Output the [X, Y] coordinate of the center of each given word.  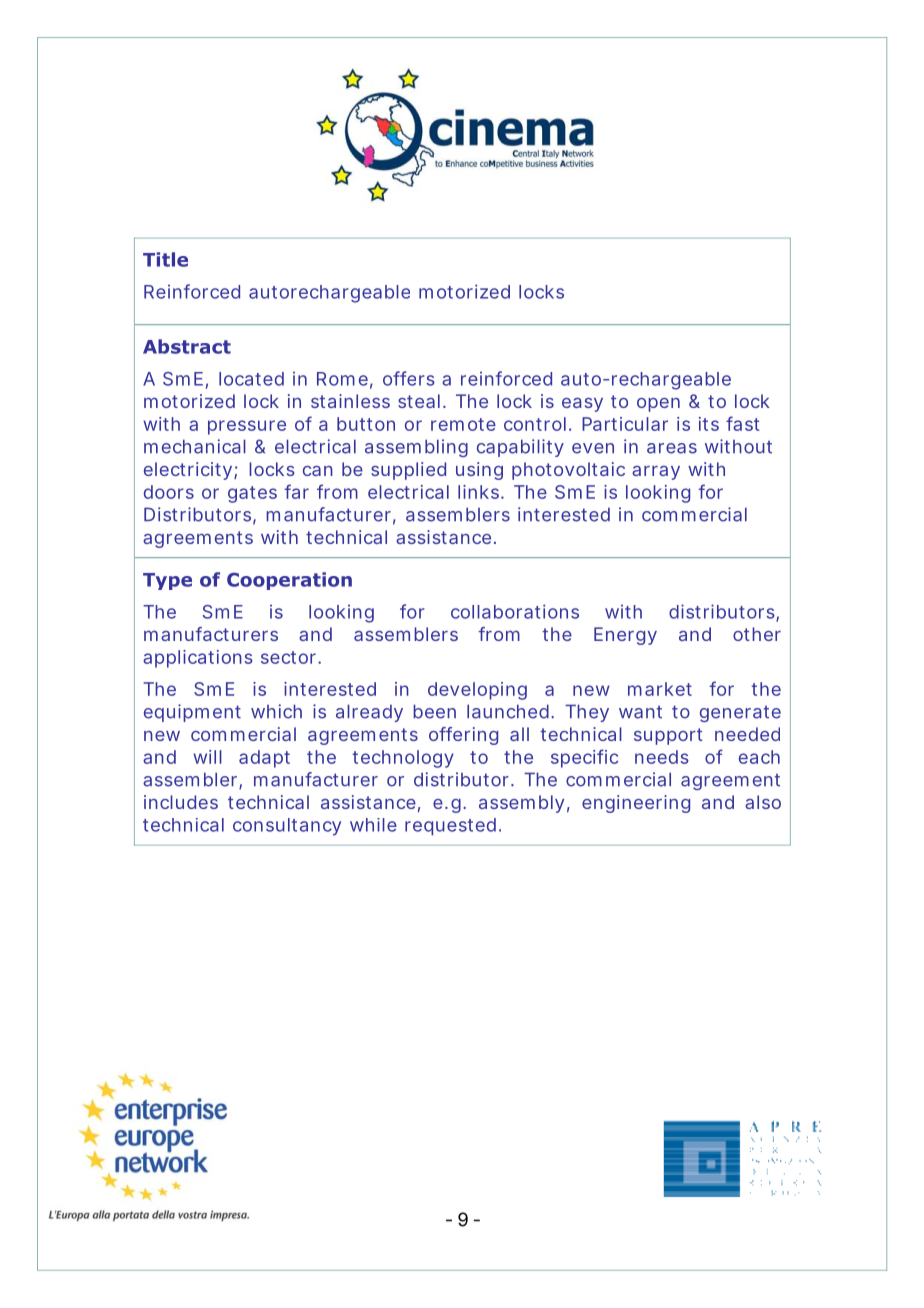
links [480, 492]
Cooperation [289, 581]
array [656, 473]
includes [181, 802]
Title [165, 259]
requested [450, 827]
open [658, 405]
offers [409, 378]
